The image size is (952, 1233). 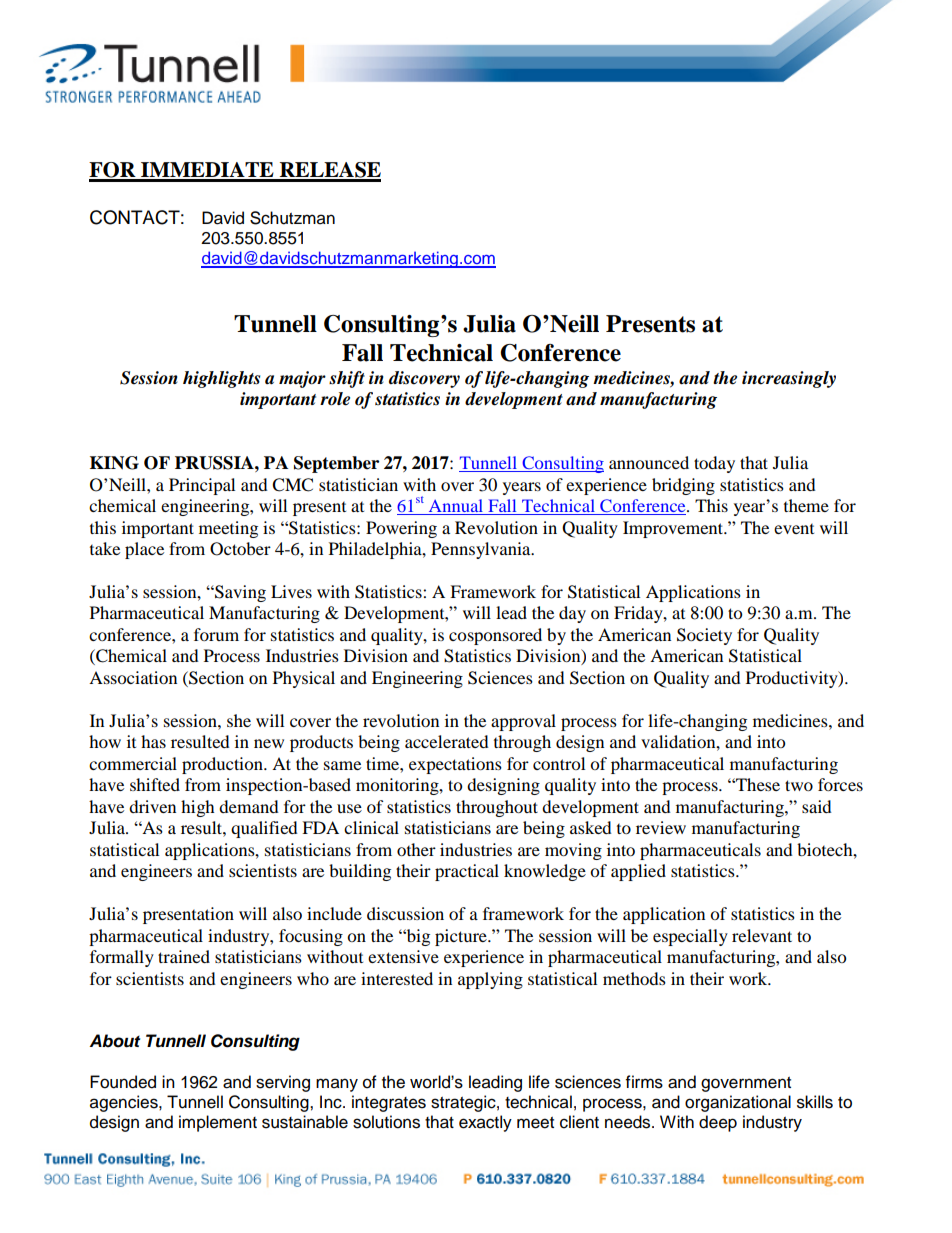 I want to click on event, so click(x=794, y=529).
